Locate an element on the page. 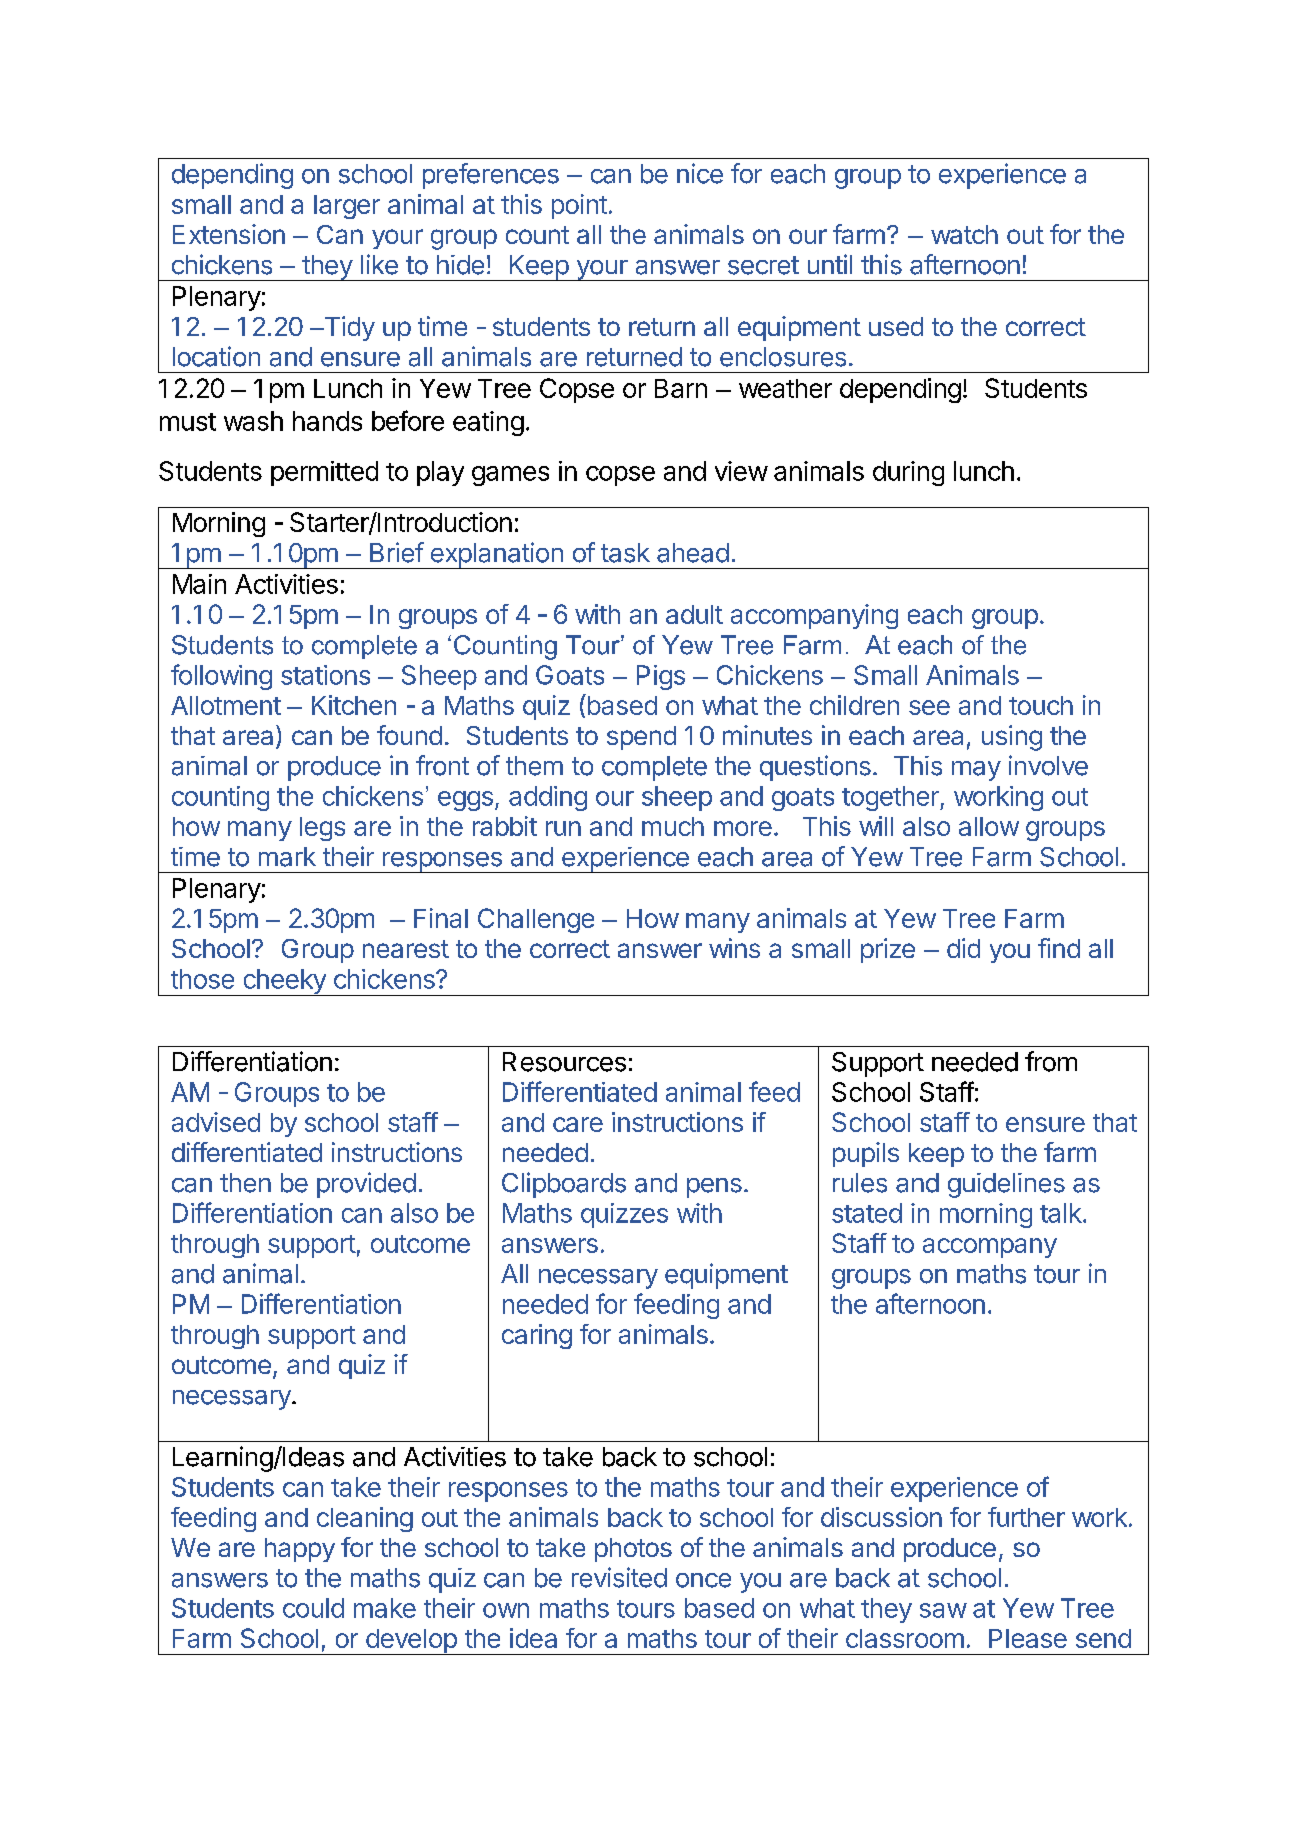 This page has width=1306, height=1848. permitted is located at coordinates (324, 473).
